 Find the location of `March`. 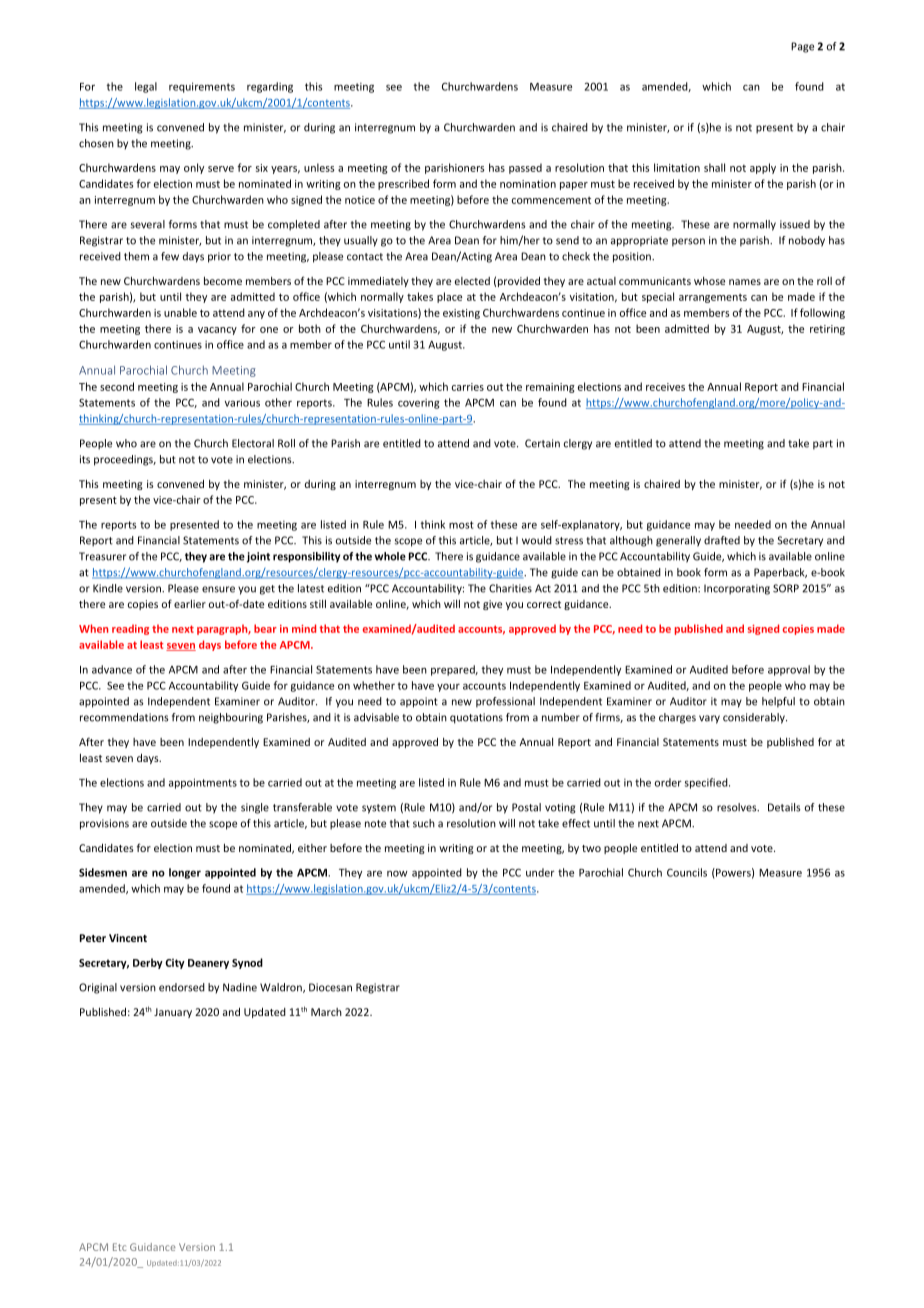

March is located at coordinates (326, 1012).
